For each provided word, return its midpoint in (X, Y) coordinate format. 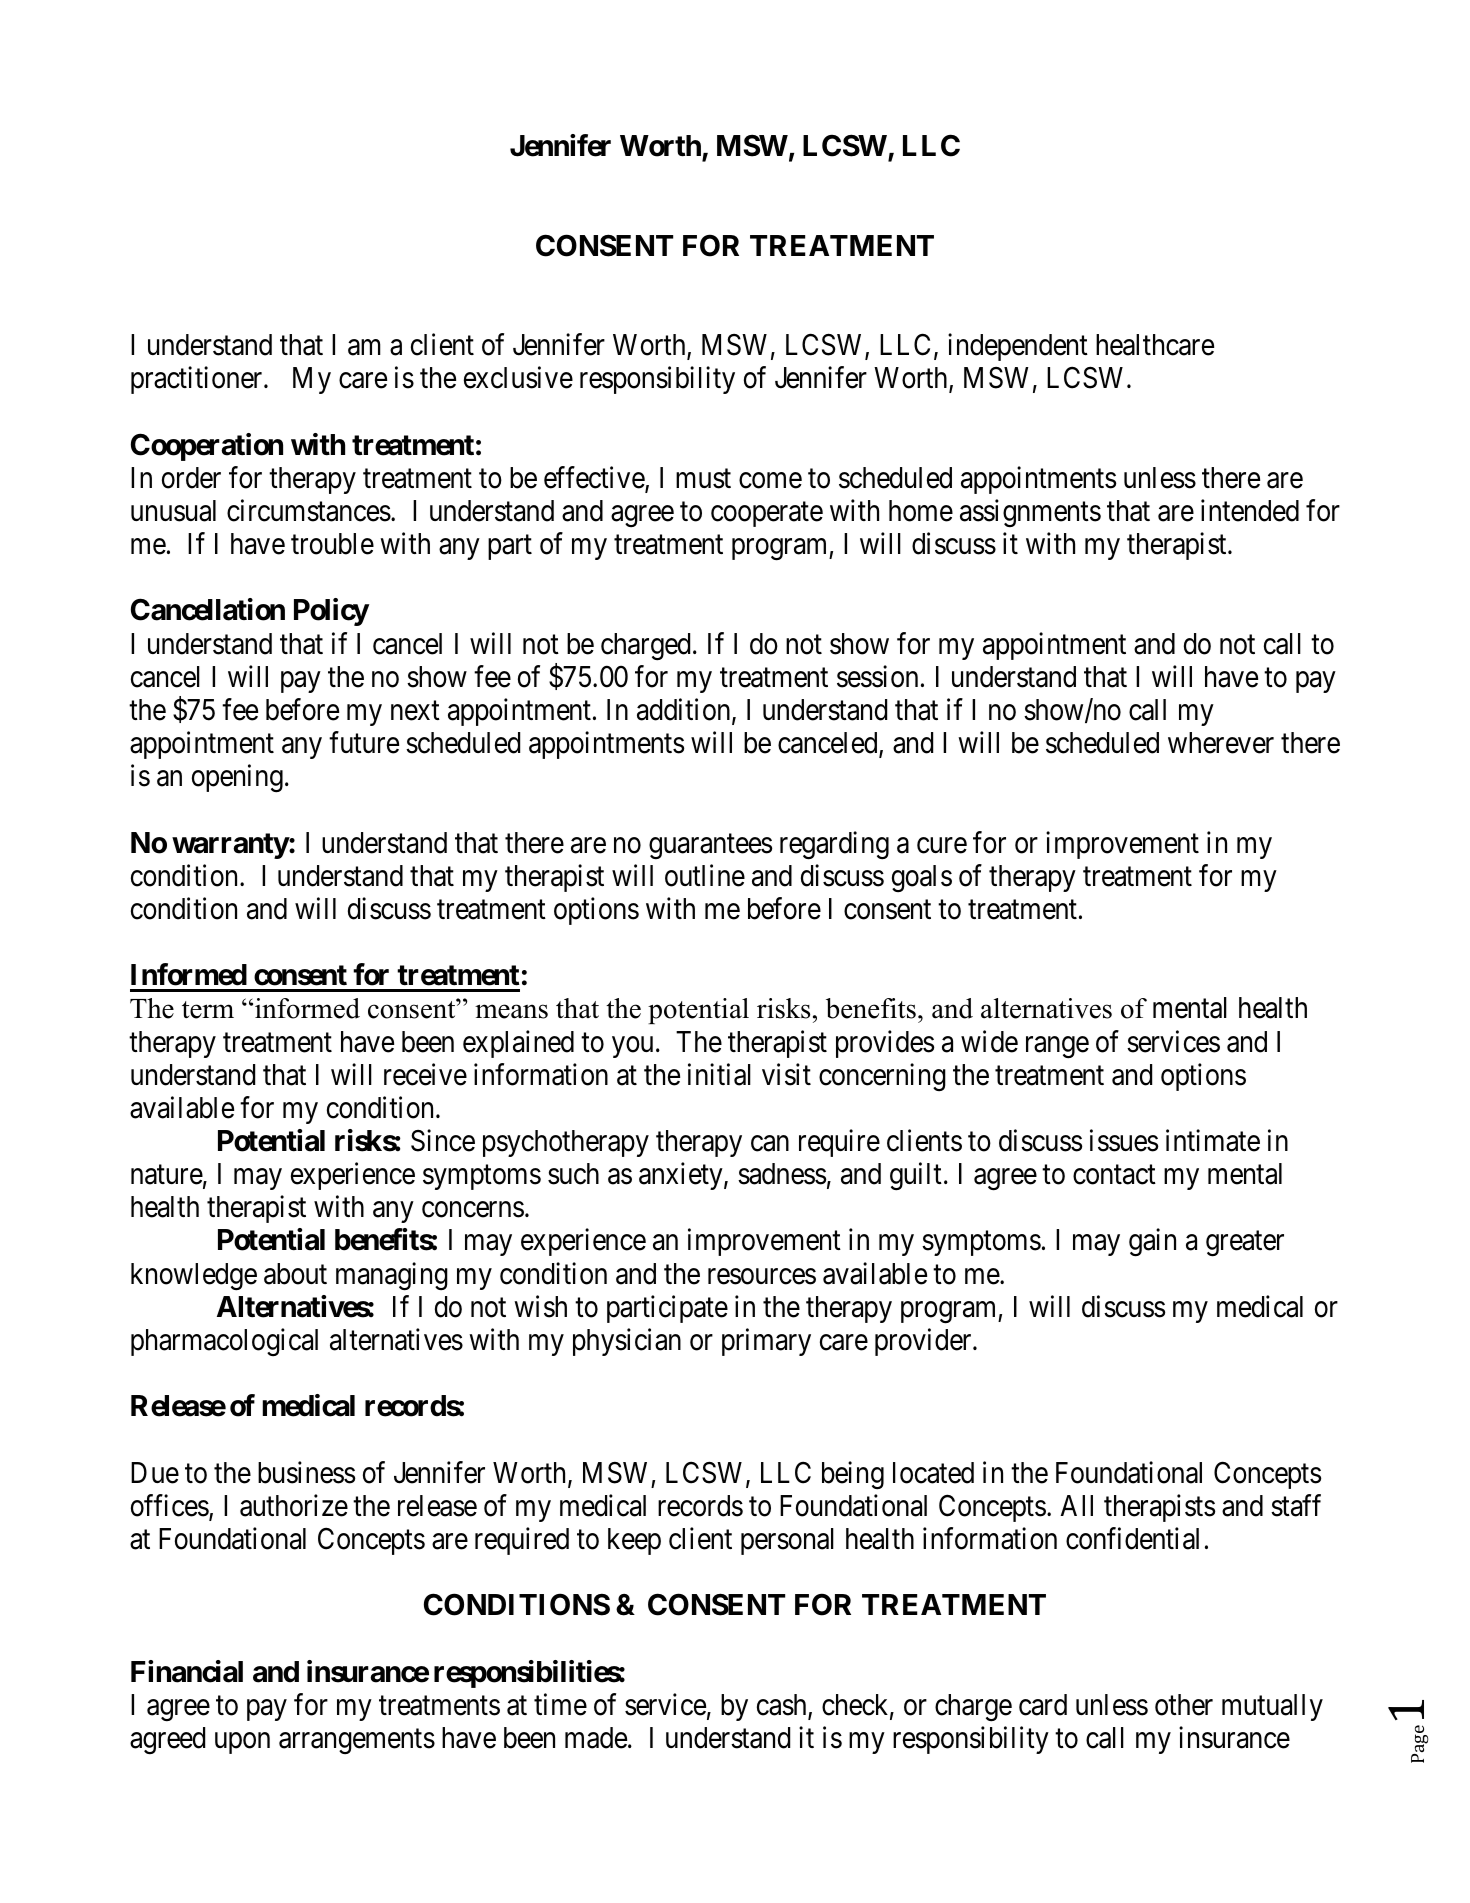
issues (1124, 1140)
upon (242, 1743)
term (208, 1010)
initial (719, 1074)
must (703, 479)
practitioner (198, 380)
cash (783, 1706)
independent (1018, 347)
